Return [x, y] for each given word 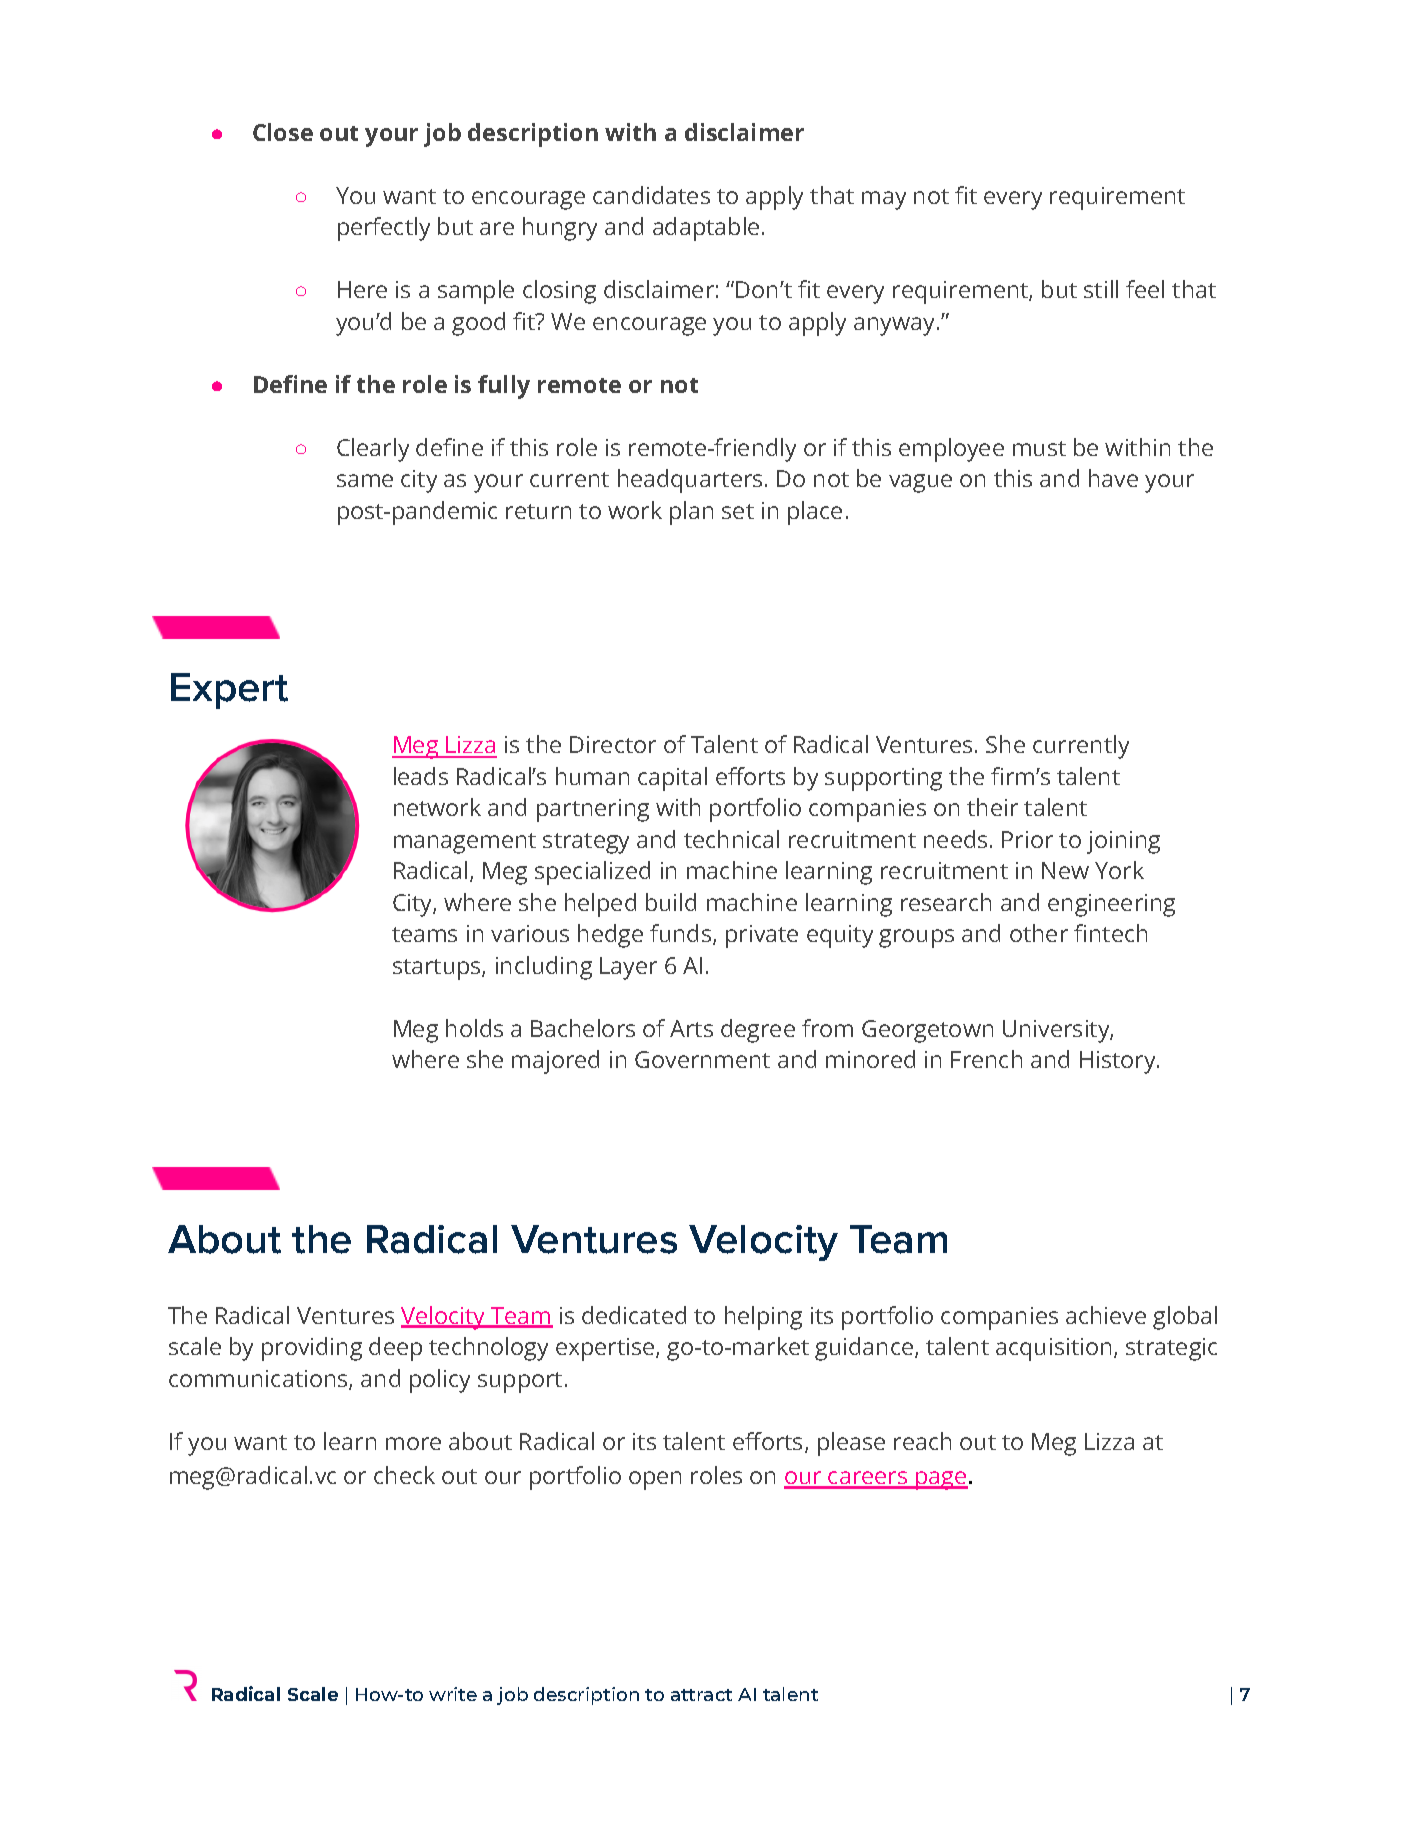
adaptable [706, 229]
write [453, 1694]
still [1101, 289]
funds [682, 934]
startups [438, 969]
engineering [1111, 905]
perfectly [384, 229]
